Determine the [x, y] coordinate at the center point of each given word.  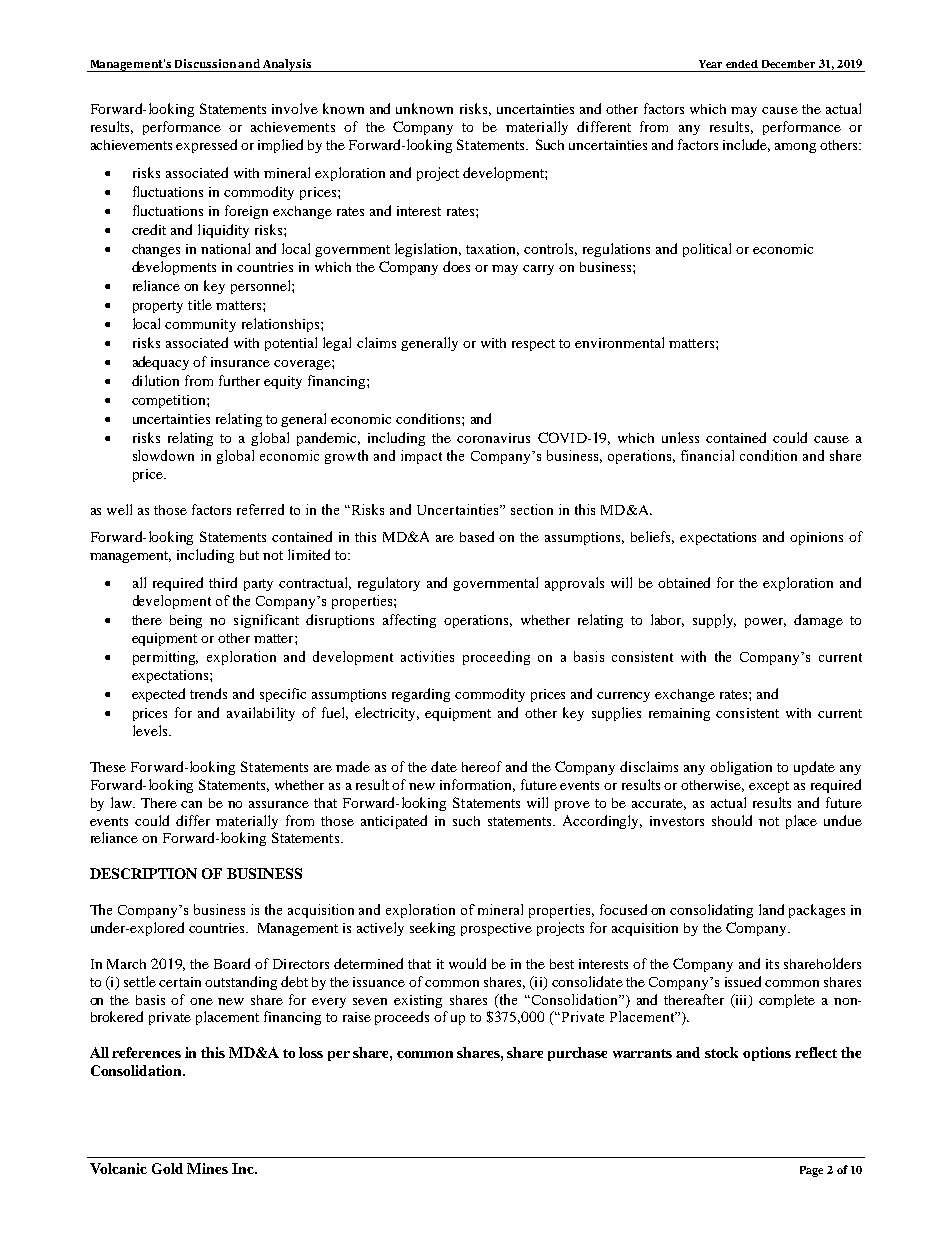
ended [742, 64]
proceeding [496, 658]
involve [295, 108]
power [765, 623]
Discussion [205, 63]
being [186, 621]
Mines [207, 1168]
